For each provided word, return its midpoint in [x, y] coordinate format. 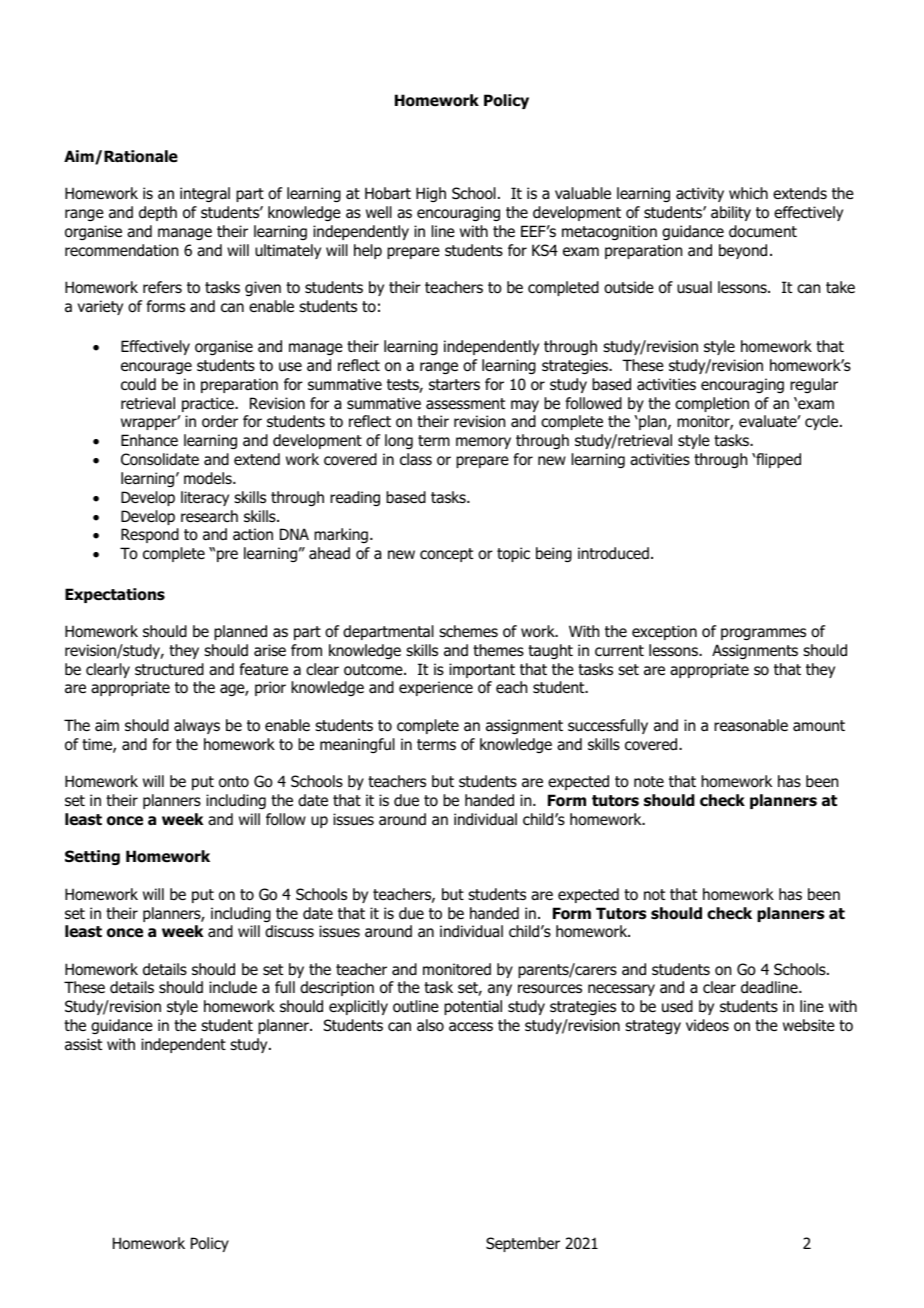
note [649, 782]
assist [83, 1044]
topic [513, 554]
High [431, 194]
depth [158, 213]
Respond [150, 535]
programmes [763, 634]
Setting [92, 857]
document [763, 231]
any [500, 990]
